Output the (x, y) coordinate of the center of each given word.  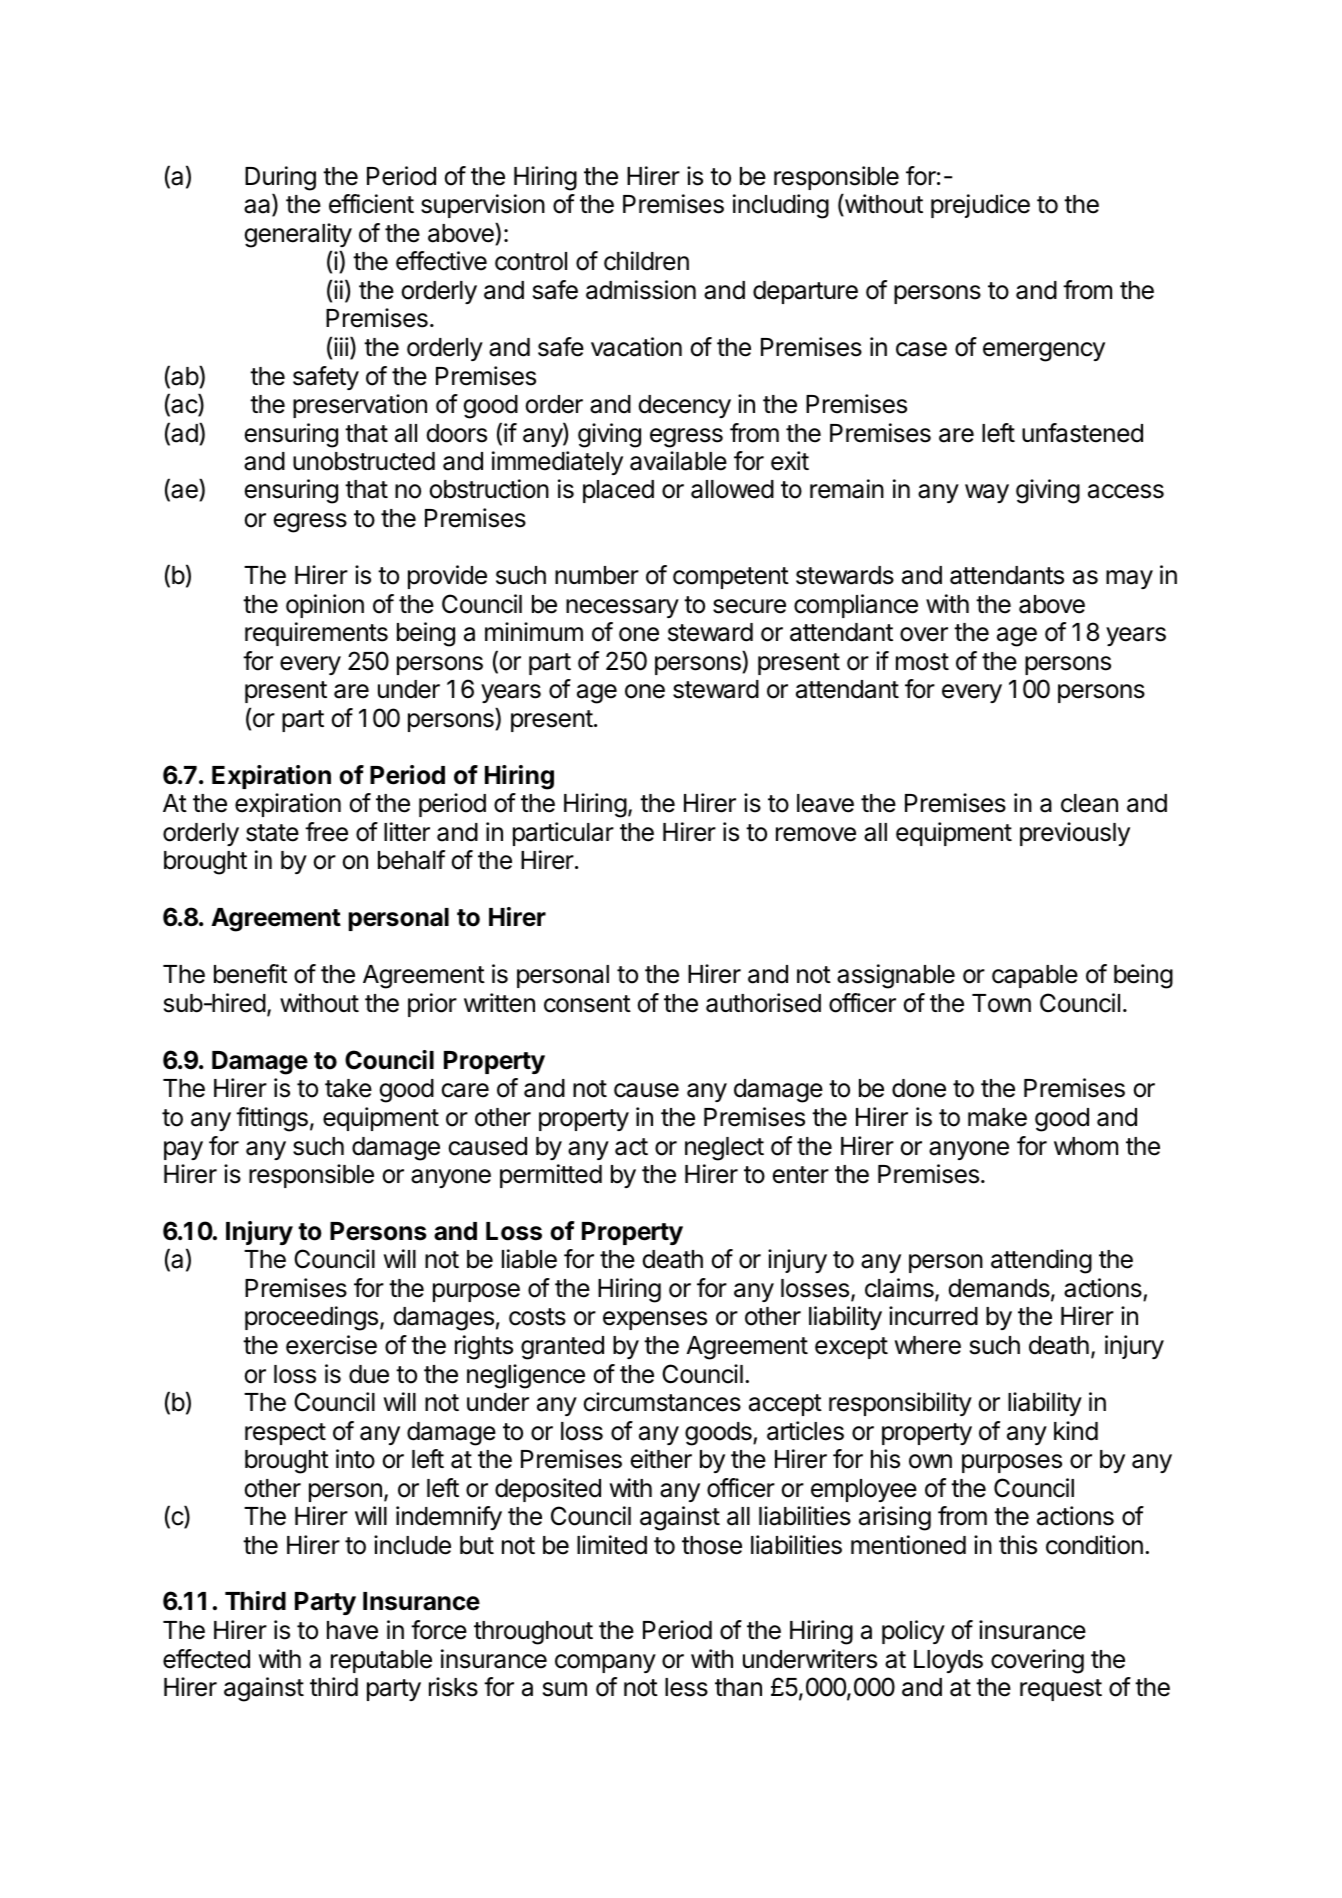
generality (298, 235)
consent (587, 1004)
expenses (655, 1320)
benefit (250, 974)
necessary (622, 608)
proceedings (311, 1318)
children (646, 261)
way (987, 493)
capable (1035, 976)
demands (1000, 1289)
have (352, 1630)
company (605, 1663)
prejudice (980, 206)
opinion (325, 606)
